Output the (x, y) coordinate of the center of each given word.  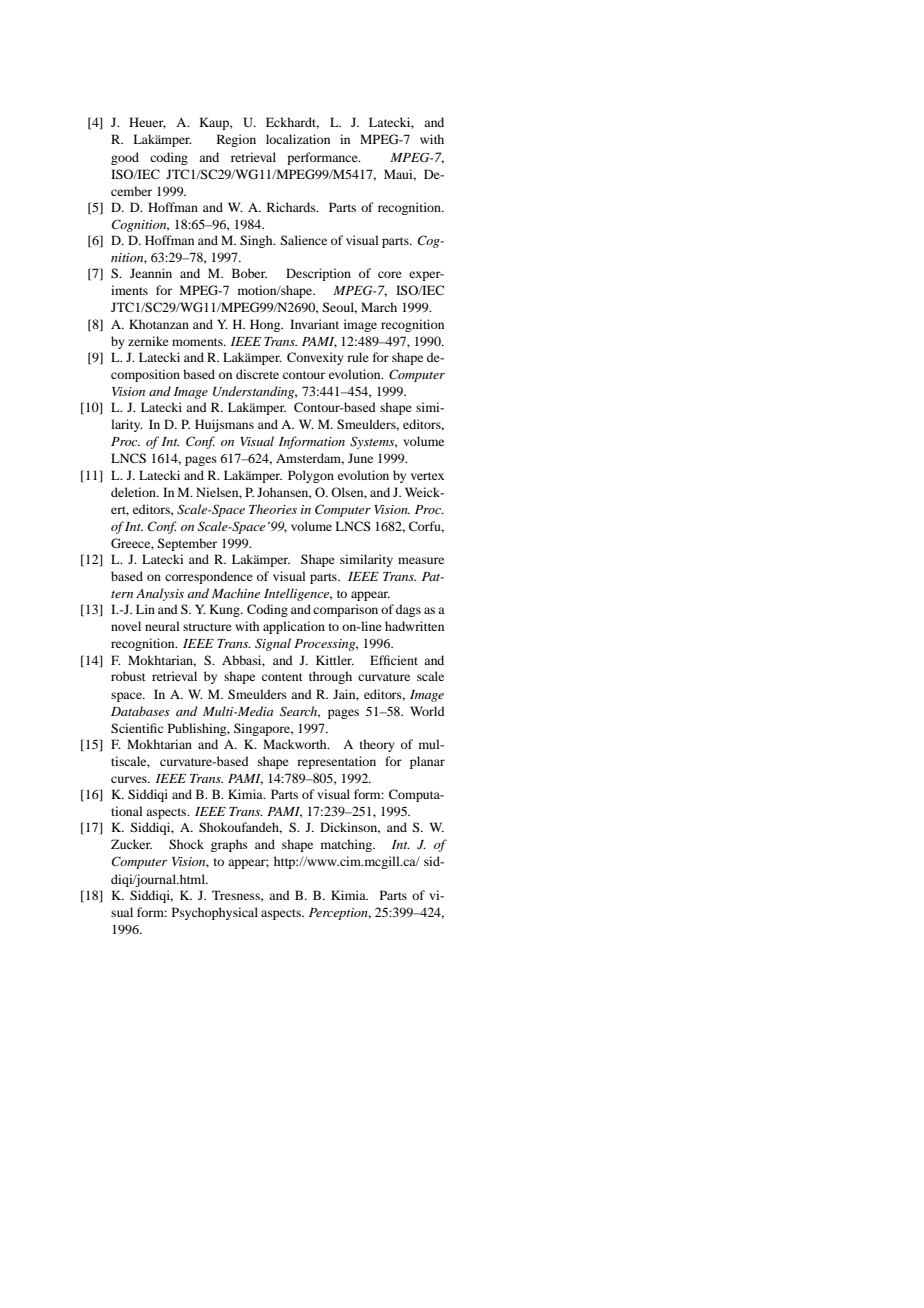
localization (298, 139)
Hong (266, 325)
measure (421, 560)
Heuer (147, 123)
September (187, 544)
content (282, 677)
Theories (273, 509)
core (390, 274)
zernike (148, 341)
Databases (140, 711)
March (379, 307)
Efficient (394, 660)
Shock (186, 844)
